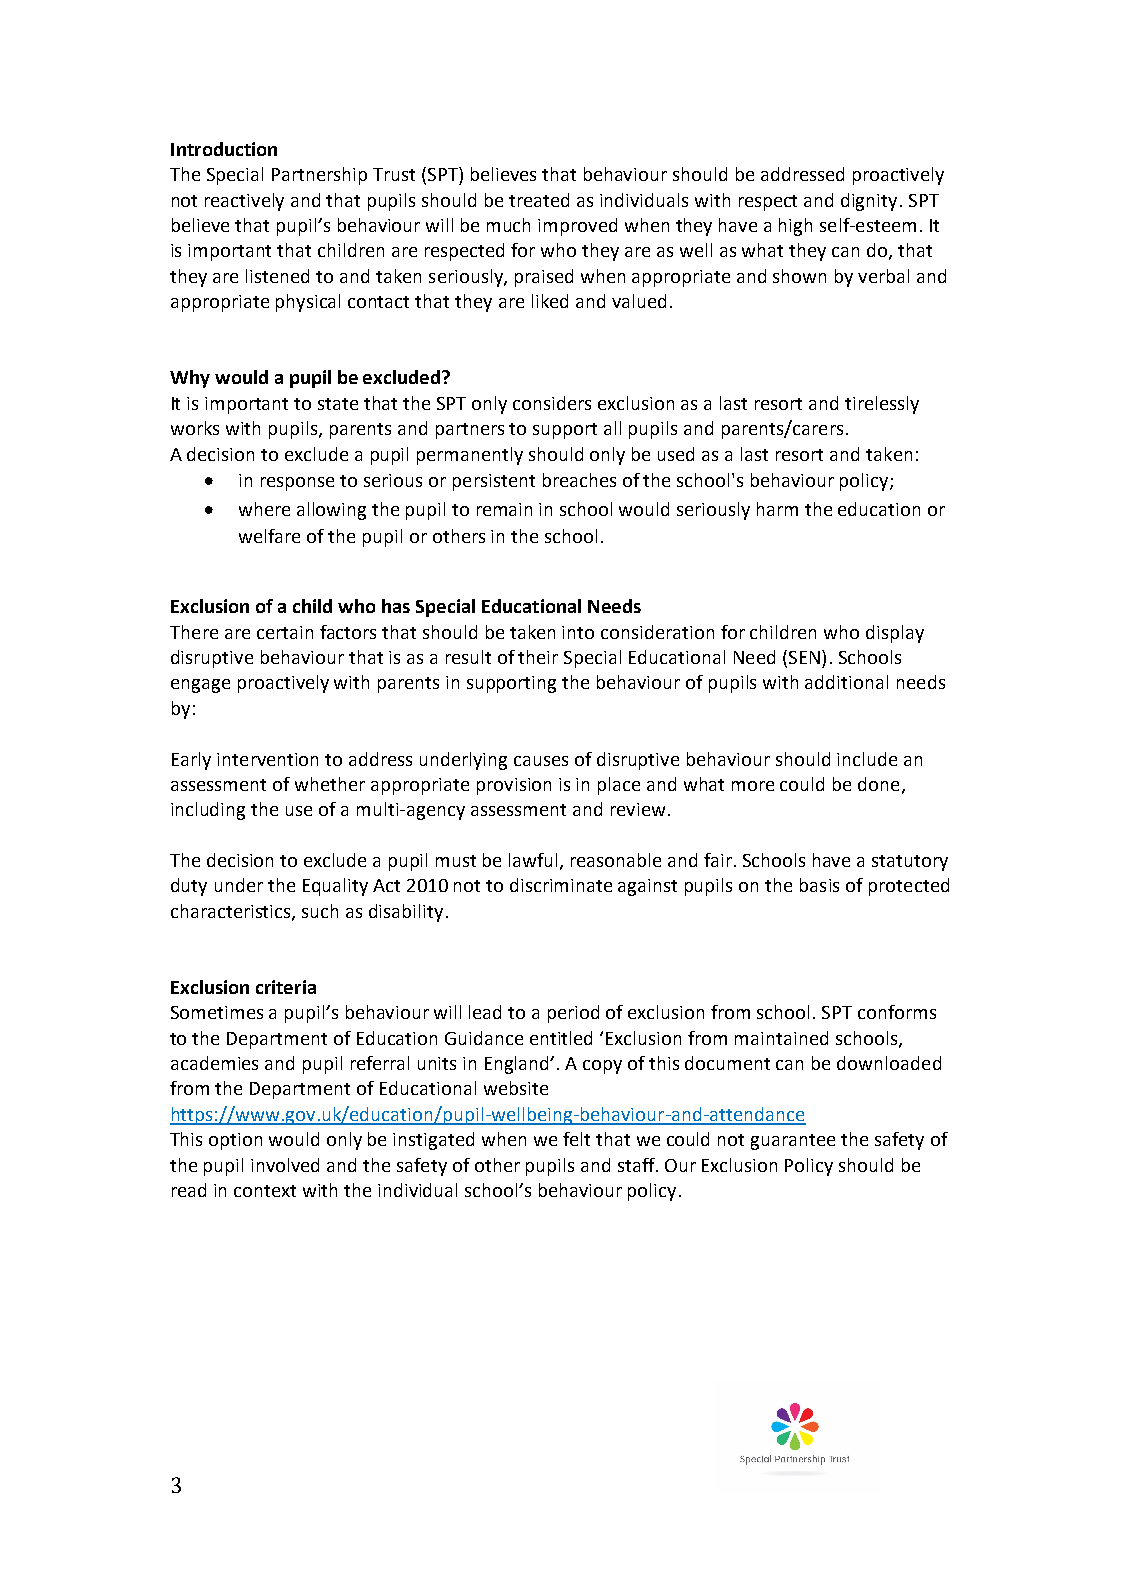 This document has height=1592, width=1125. I want to click on reactively, so click(244, 202).
